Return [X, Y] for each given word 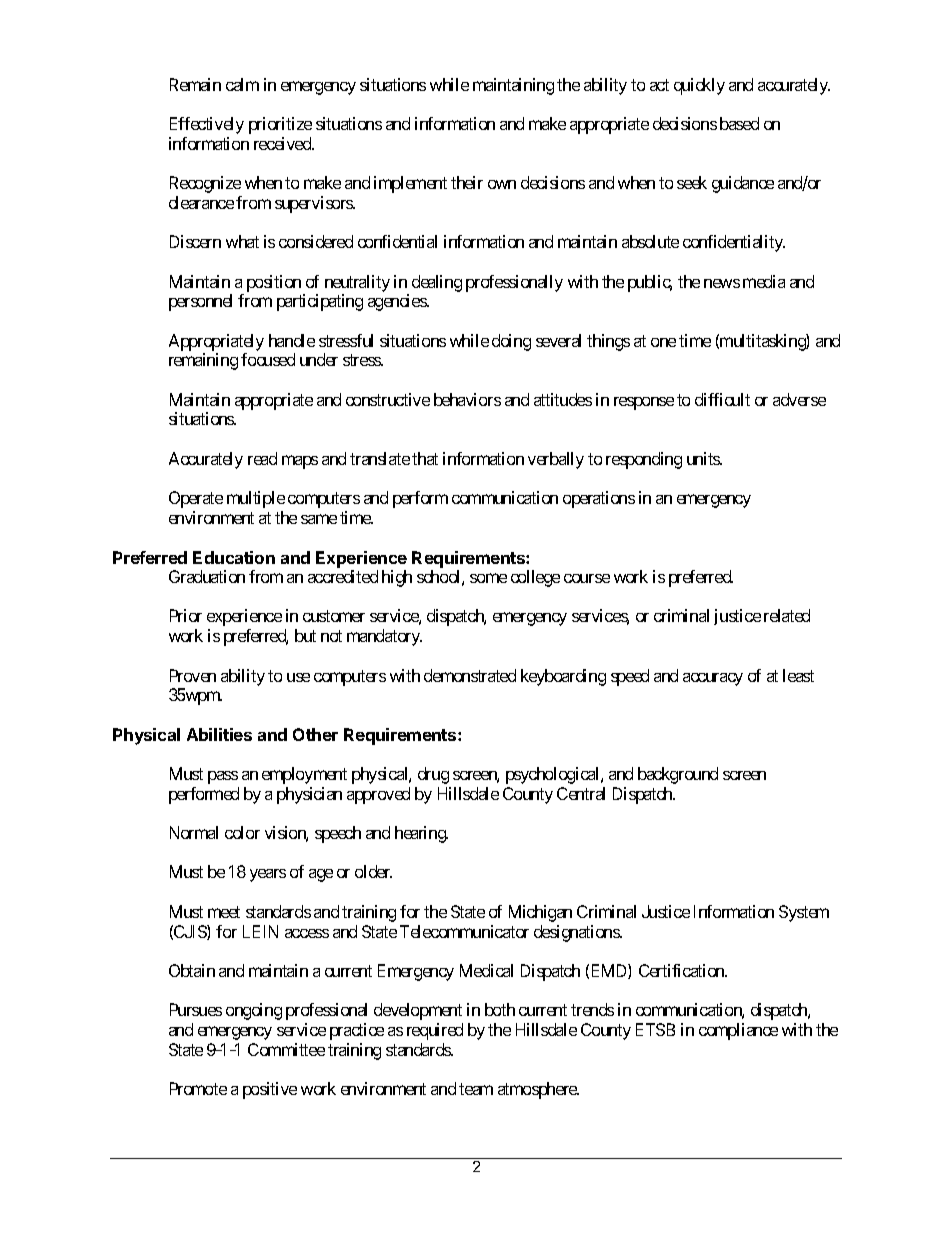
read [262, 458]
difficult [722, 399]
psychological [554, 775]
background [678, 775]
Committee [286, 1049]
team [476, 1089]
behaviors [467, 399]
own [502, 184]
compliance [738, 1031]
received [283, 143]
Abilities [219, 734]
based [739, 123]
